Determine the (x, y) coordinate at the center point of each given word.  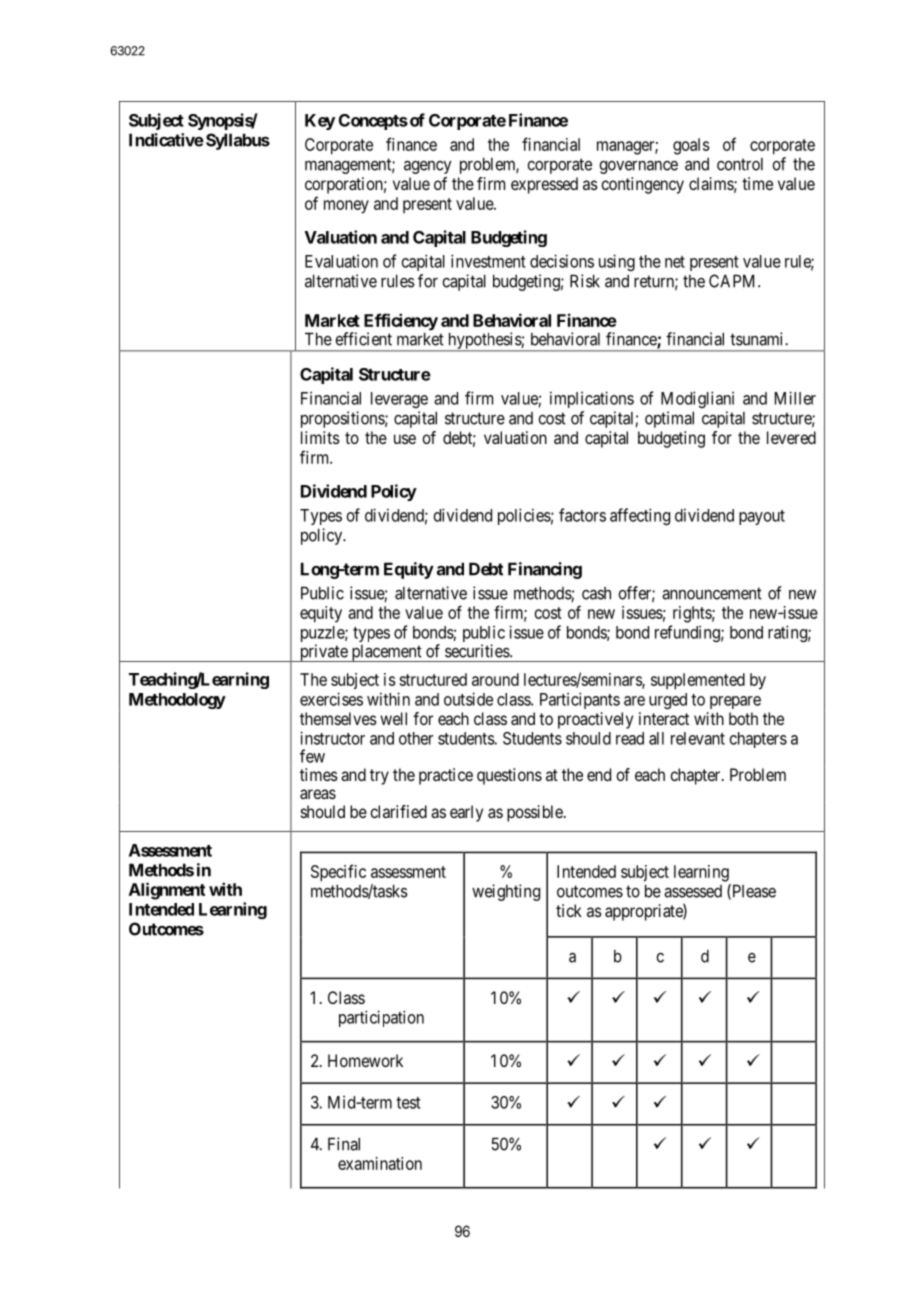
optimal (669, 419)
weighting (506, 892)
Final (344, 1144)
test (408, 1103)
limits (320, 437)
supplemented (698, 681)
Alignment (167, 891)
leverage (399, 400)
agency (428, 167)
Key (320, 122)
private (323, 653)
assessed (693, 891)
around (495, 679)
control (740, 164)
